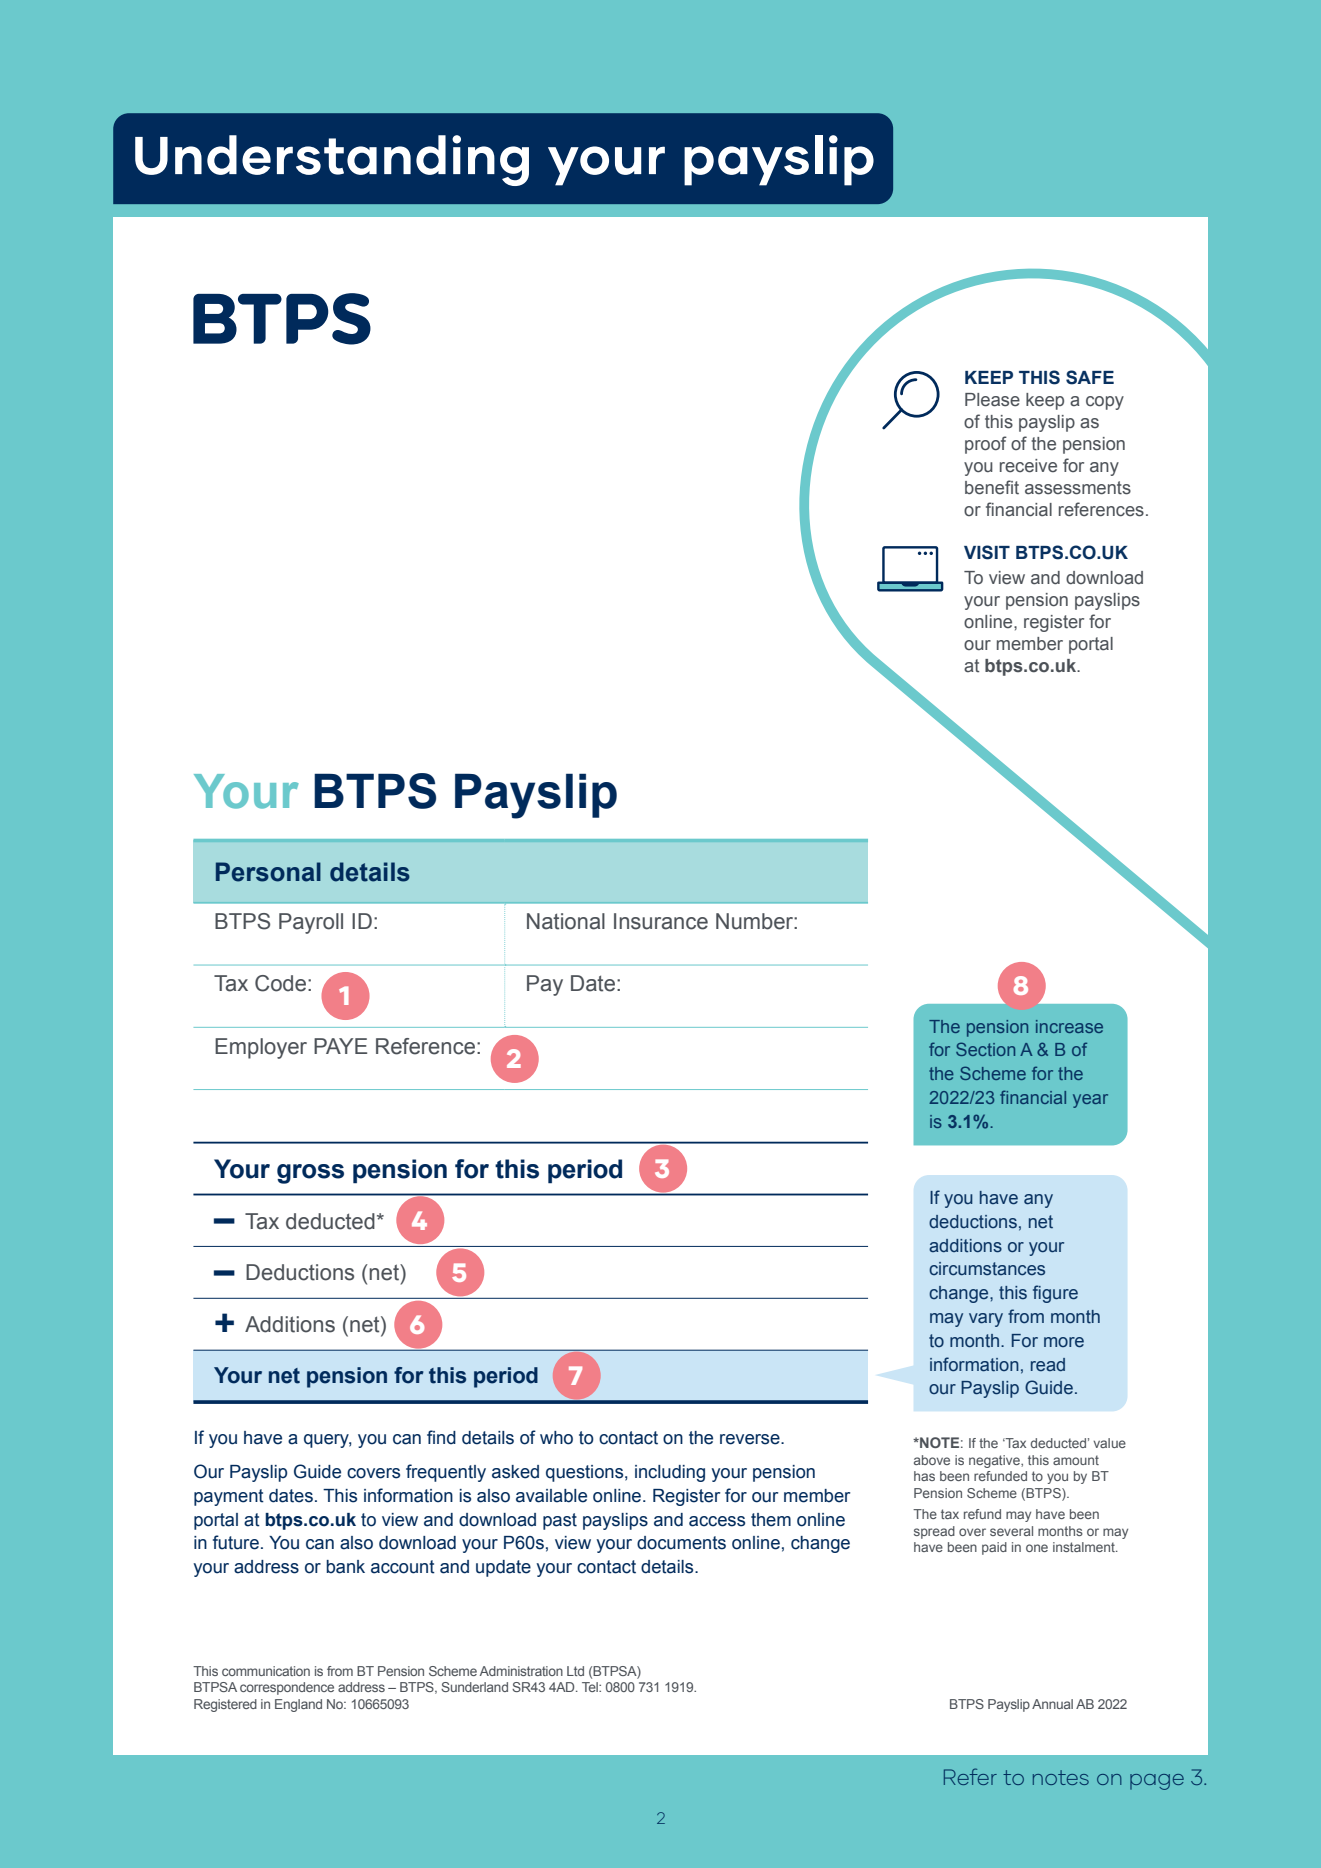 Image resolution: width=1321 pixels, height=1868 pixels. What do you see at coordinates (992, 400) in the document?
I see `Please` at bounding box center [992, 400].
